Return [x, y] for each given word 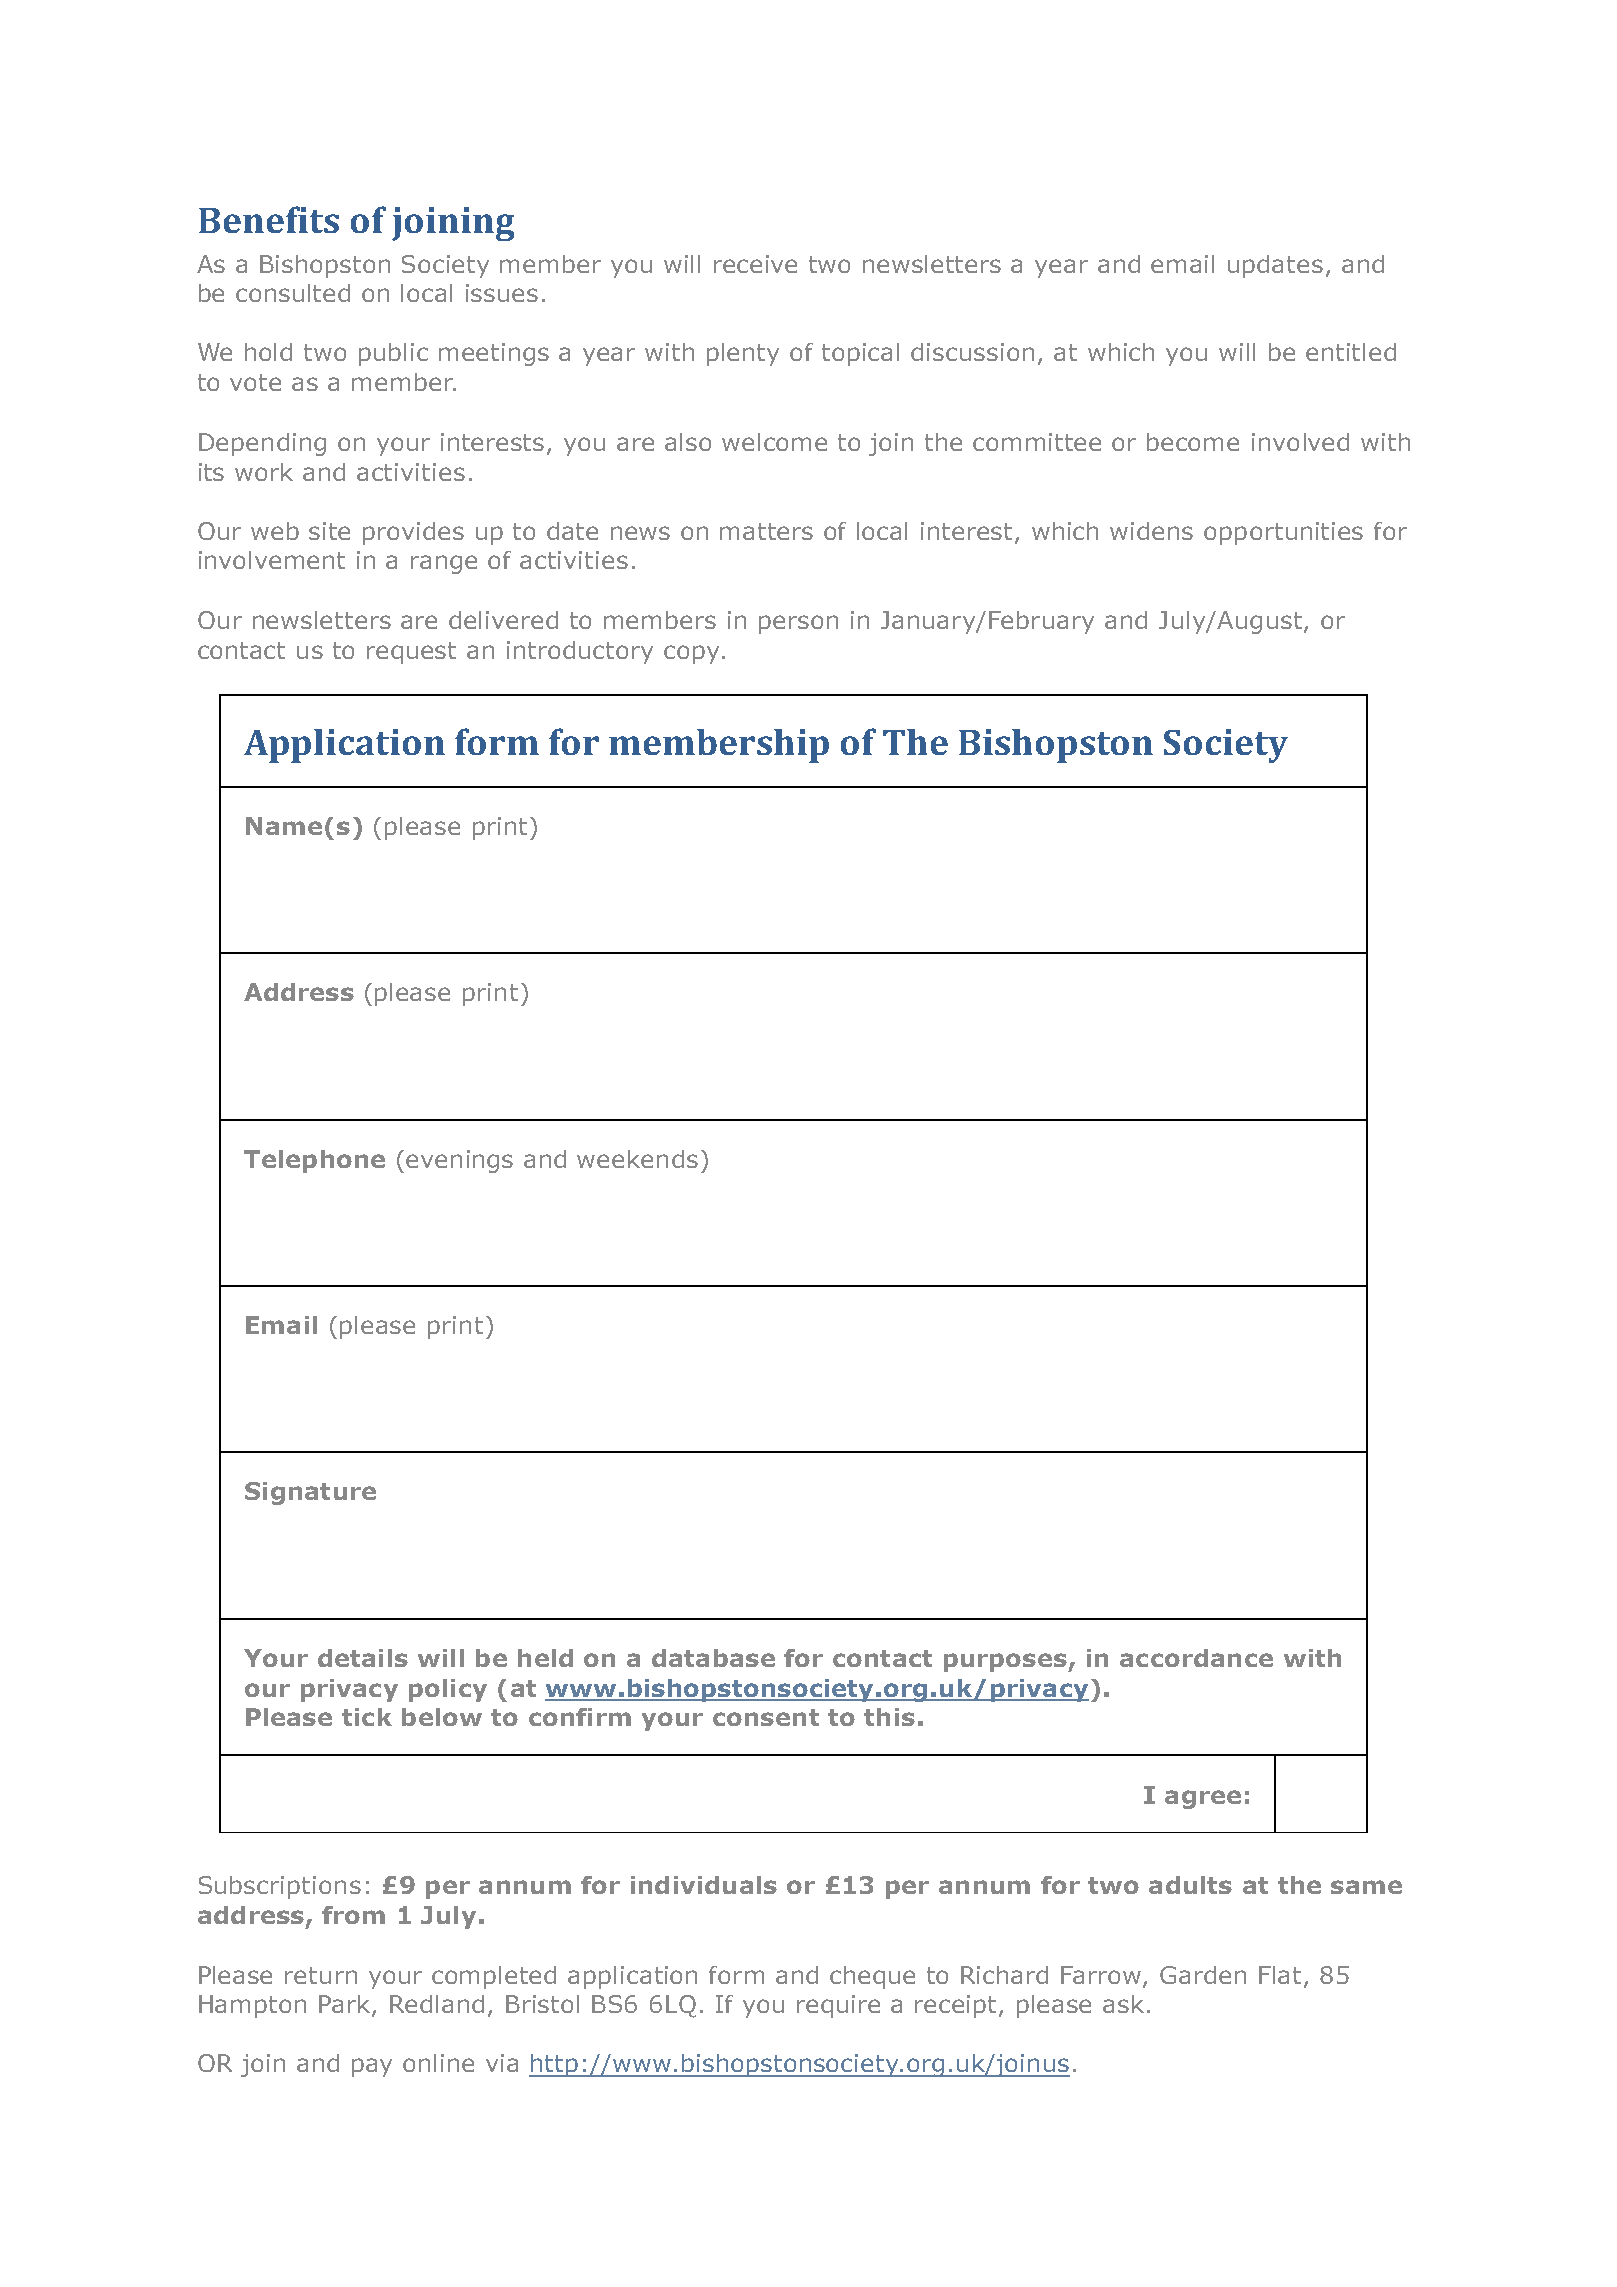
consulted [293, 293]
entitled [1351, 352]
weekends [637, 1159]
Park [346, 2005]
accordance [1196, 1658]
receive [755, 264]
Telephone [314, 1161]
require [838, 2006]
